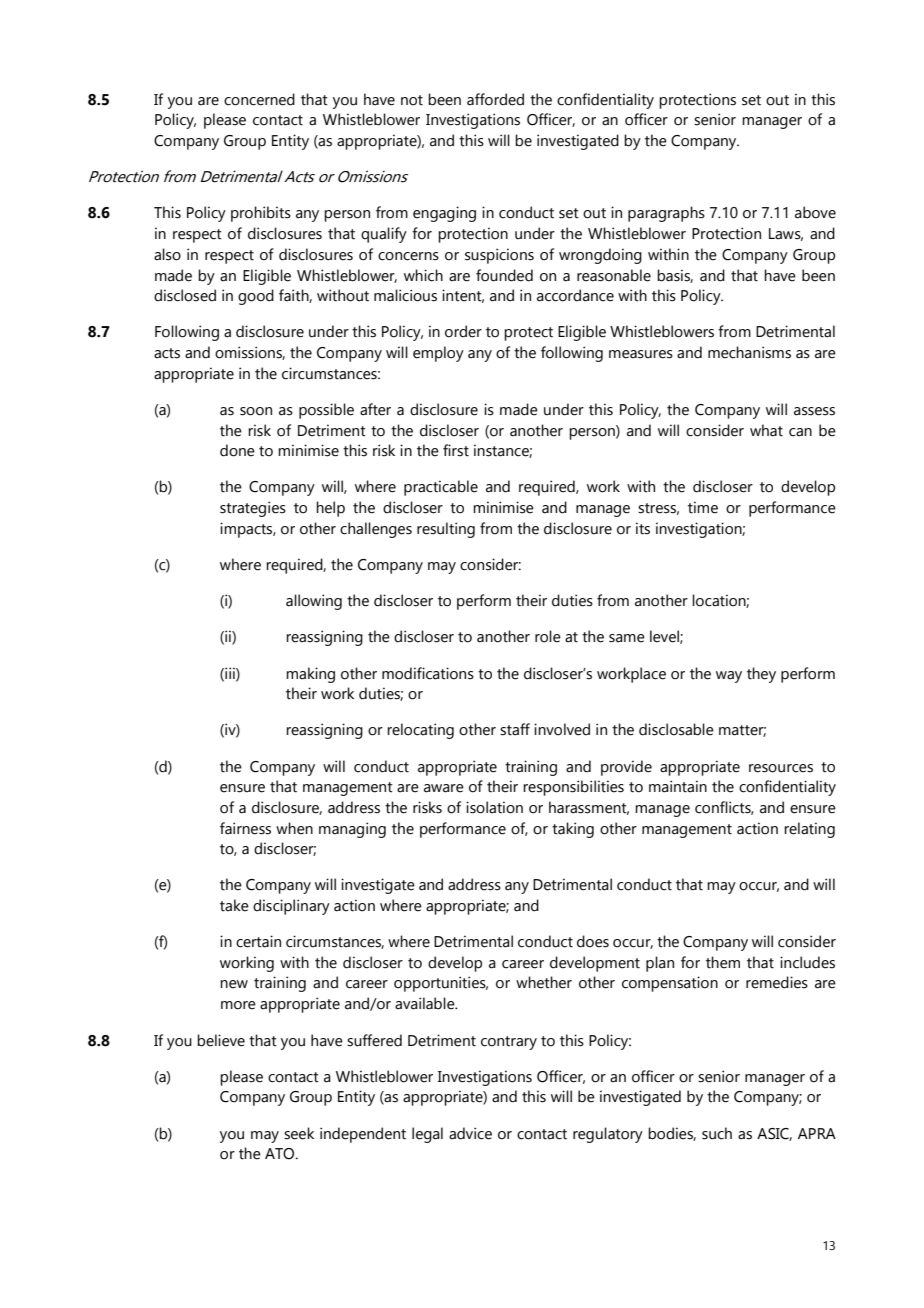  Describe the element at coordinates (470, 1133) in the image. I see `advice` at that location.
